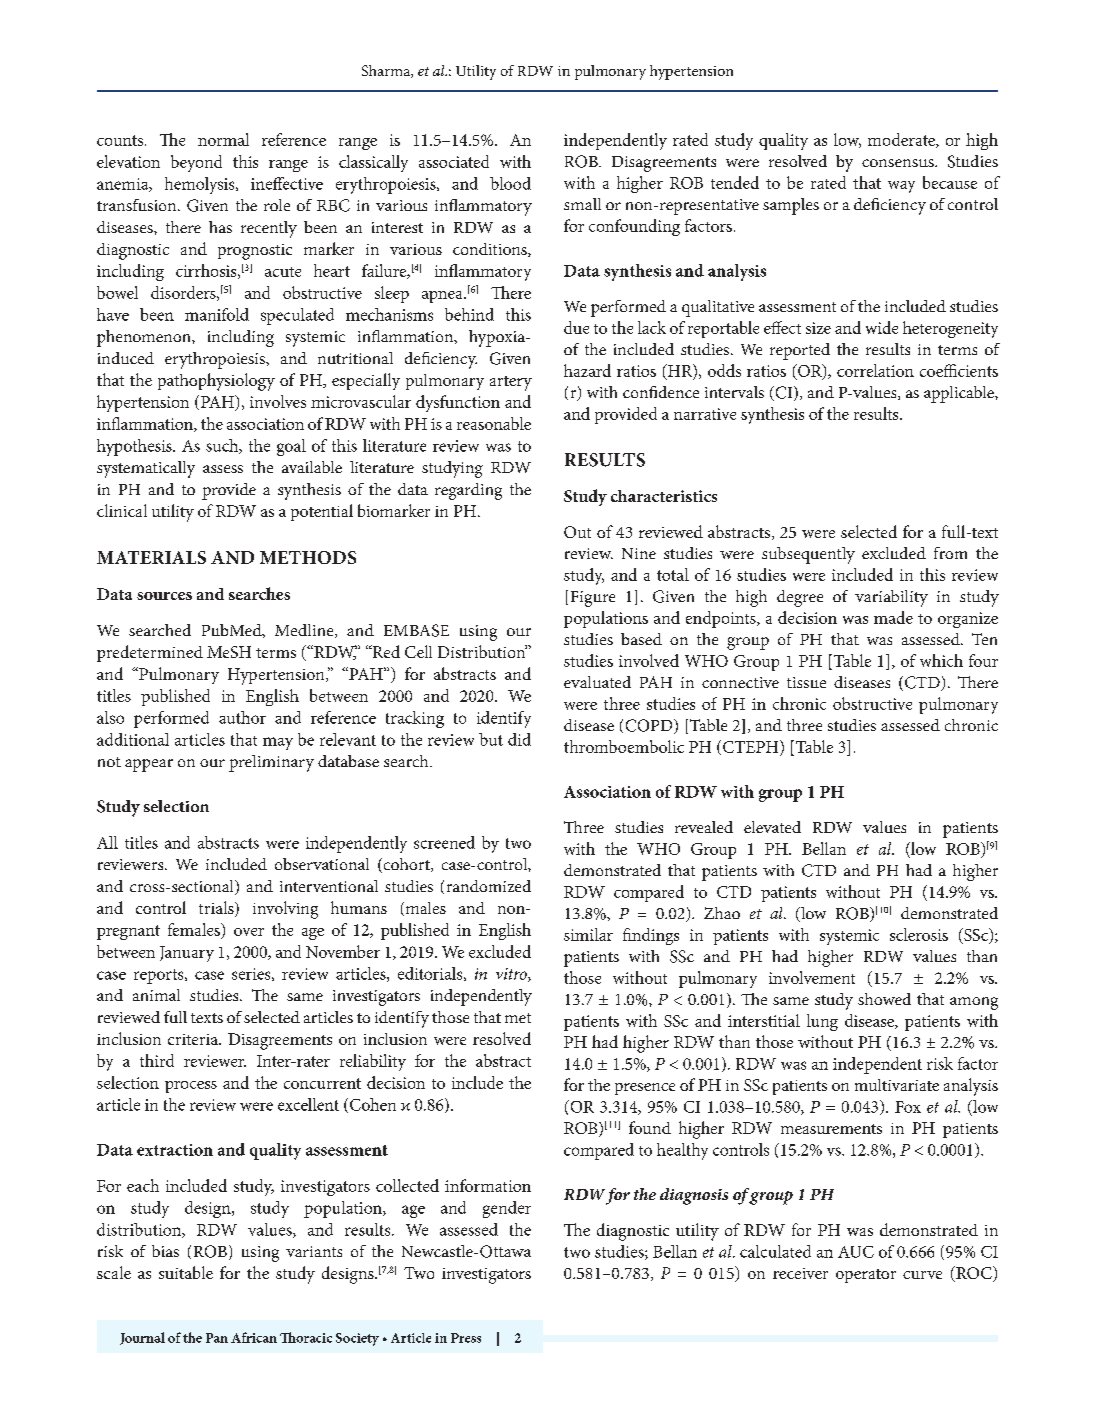 This screenshot has height=1417, width=1095. I want to click on from, so click(950, 553).
